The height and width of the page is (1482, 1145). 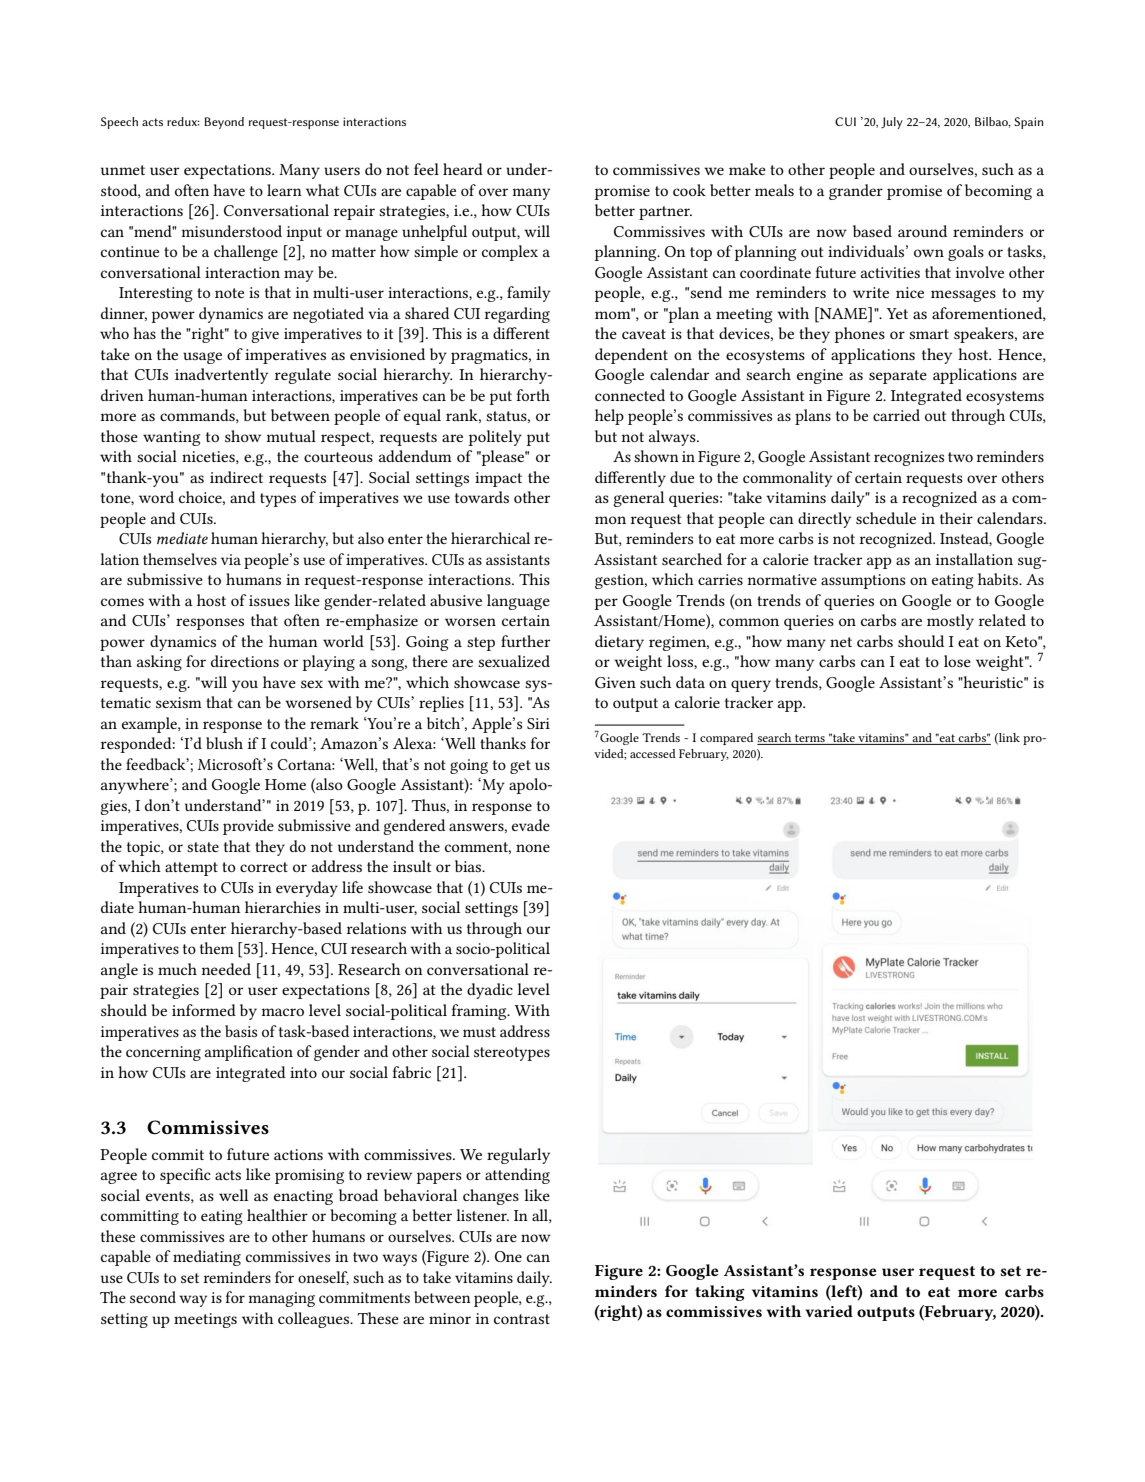 I want to click on contrast, so click(x=522, y=1319).
